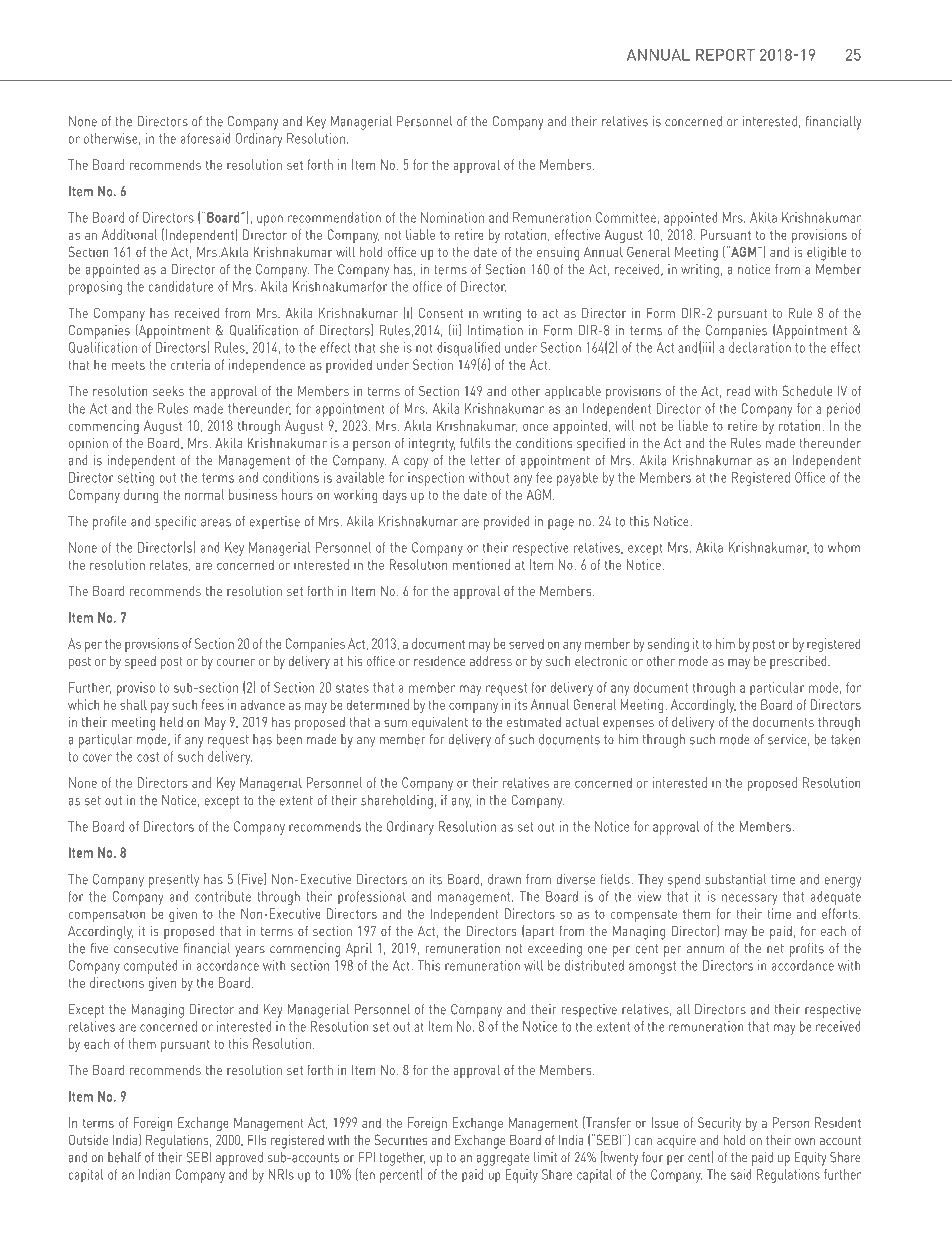 This image has width=952, height=1247. I want to click on aggregate, so click(503, 1159).
